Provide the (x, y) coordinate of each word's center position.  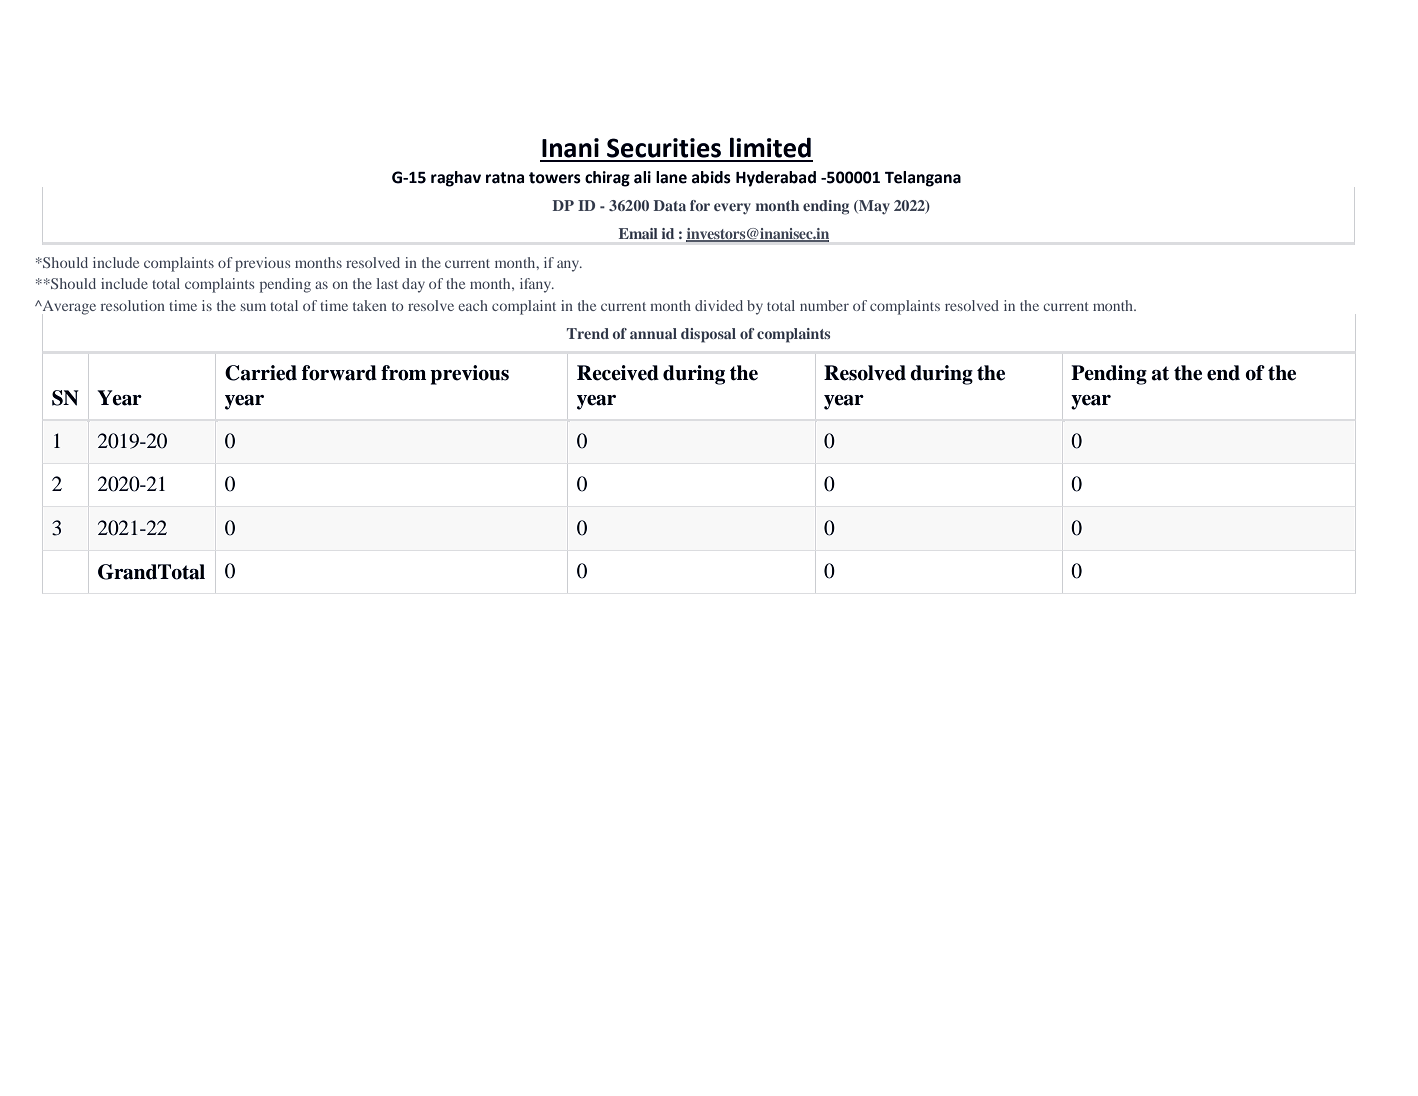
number (824, 305)
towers (555, 178)
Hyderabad (776, 179)
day (413, 285)
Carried (261, 373)
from (403, 373)
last (387, 283)
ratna (505, 178)
